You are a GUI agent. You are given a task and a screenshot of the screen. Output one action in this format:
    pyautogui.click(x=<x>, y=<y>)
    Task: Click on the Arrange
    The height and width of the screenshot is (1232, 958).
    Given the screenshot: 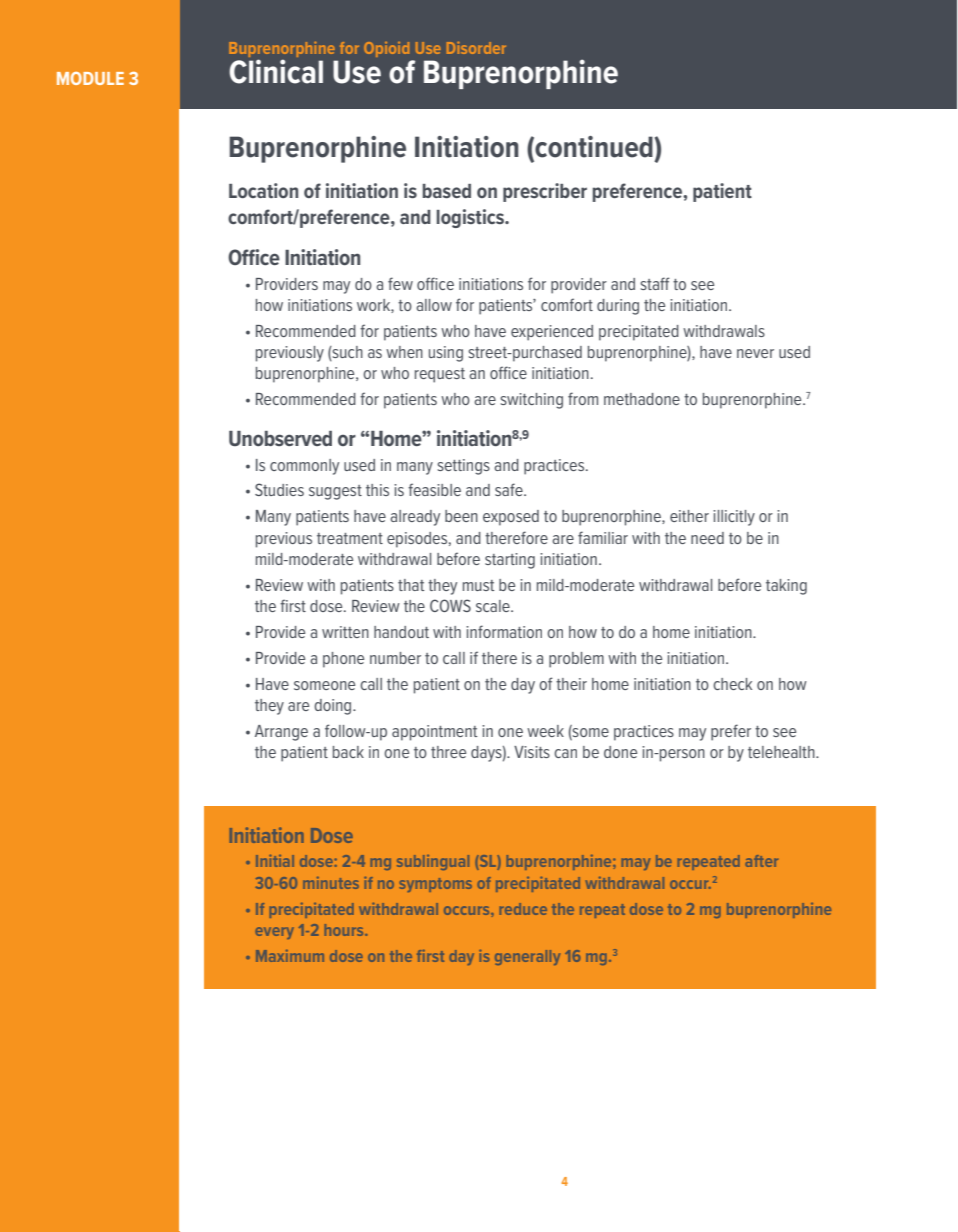 What is the action you would take?
    pyautogui.click(x=281, y=733)
